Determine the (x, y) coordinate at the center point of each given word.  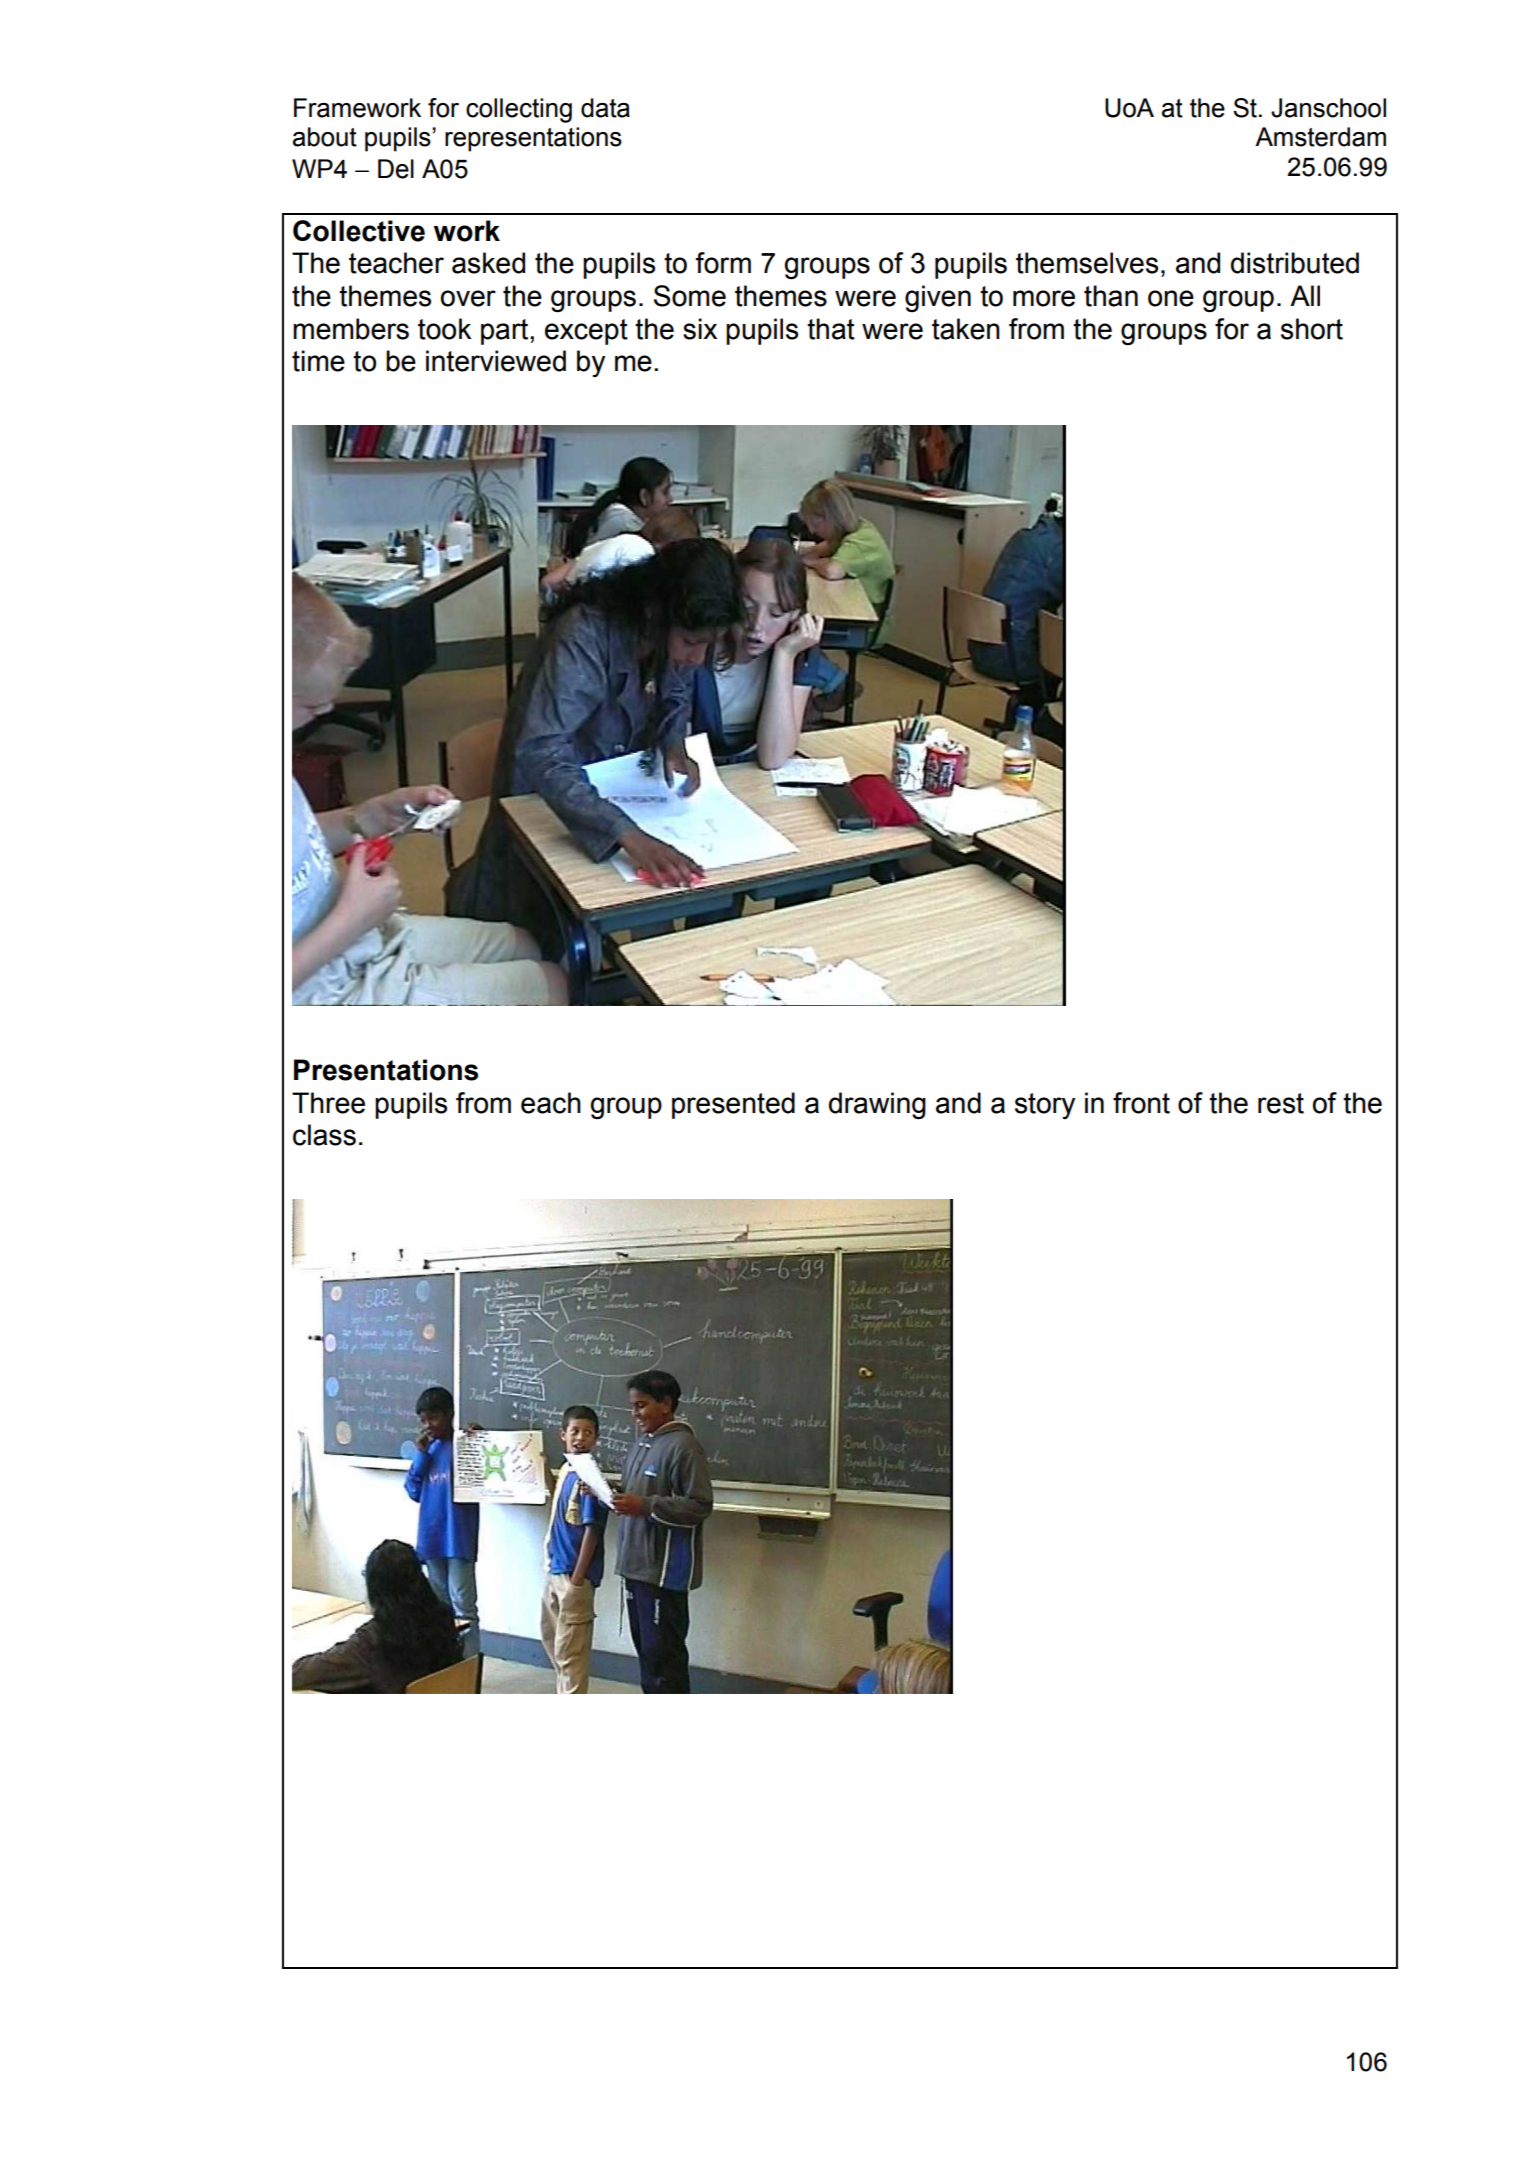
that (831, 329)
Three (328, 1103)
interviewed (496, 361)
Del (396, 169)
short (1312, 329)
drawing (877, 1106)
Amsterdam (1320, 137)
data (605, 108)
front (1141, 1103)
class (324, 1135)
